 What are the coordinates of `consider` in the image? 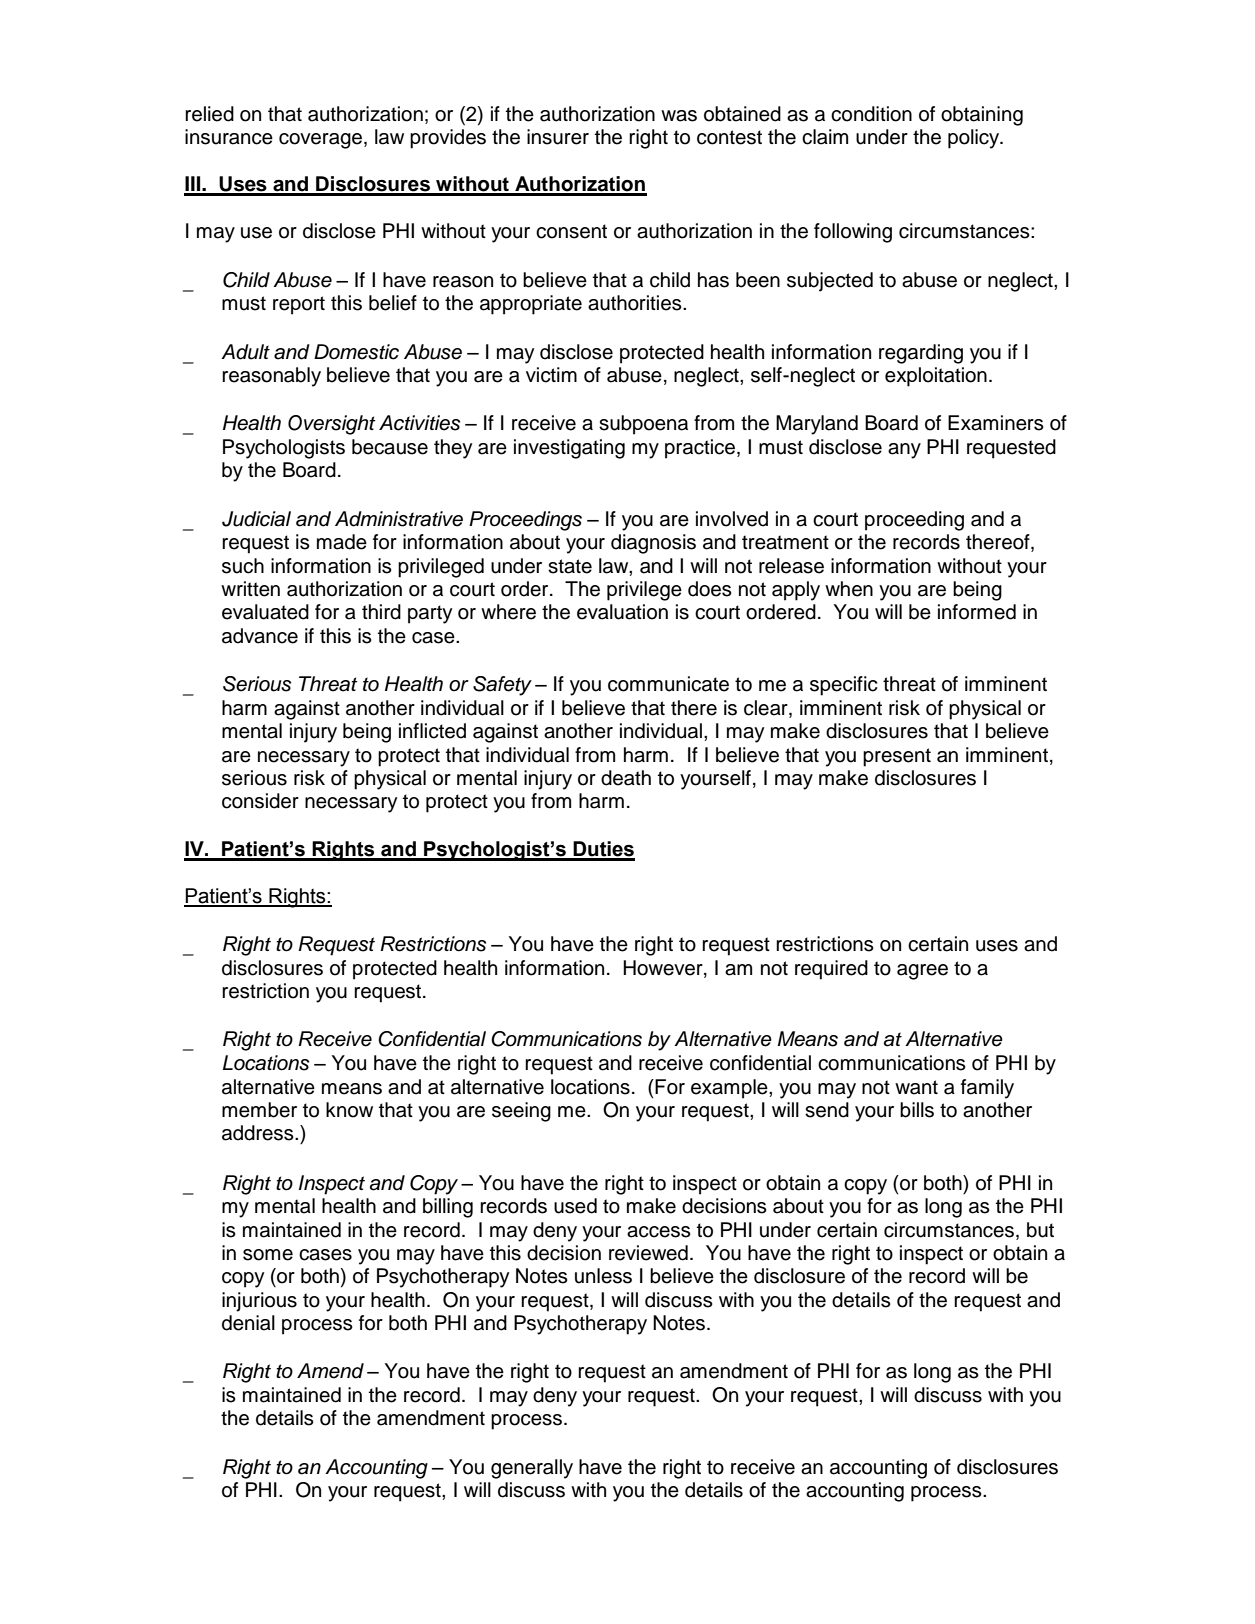 It's located at (260, 801).
